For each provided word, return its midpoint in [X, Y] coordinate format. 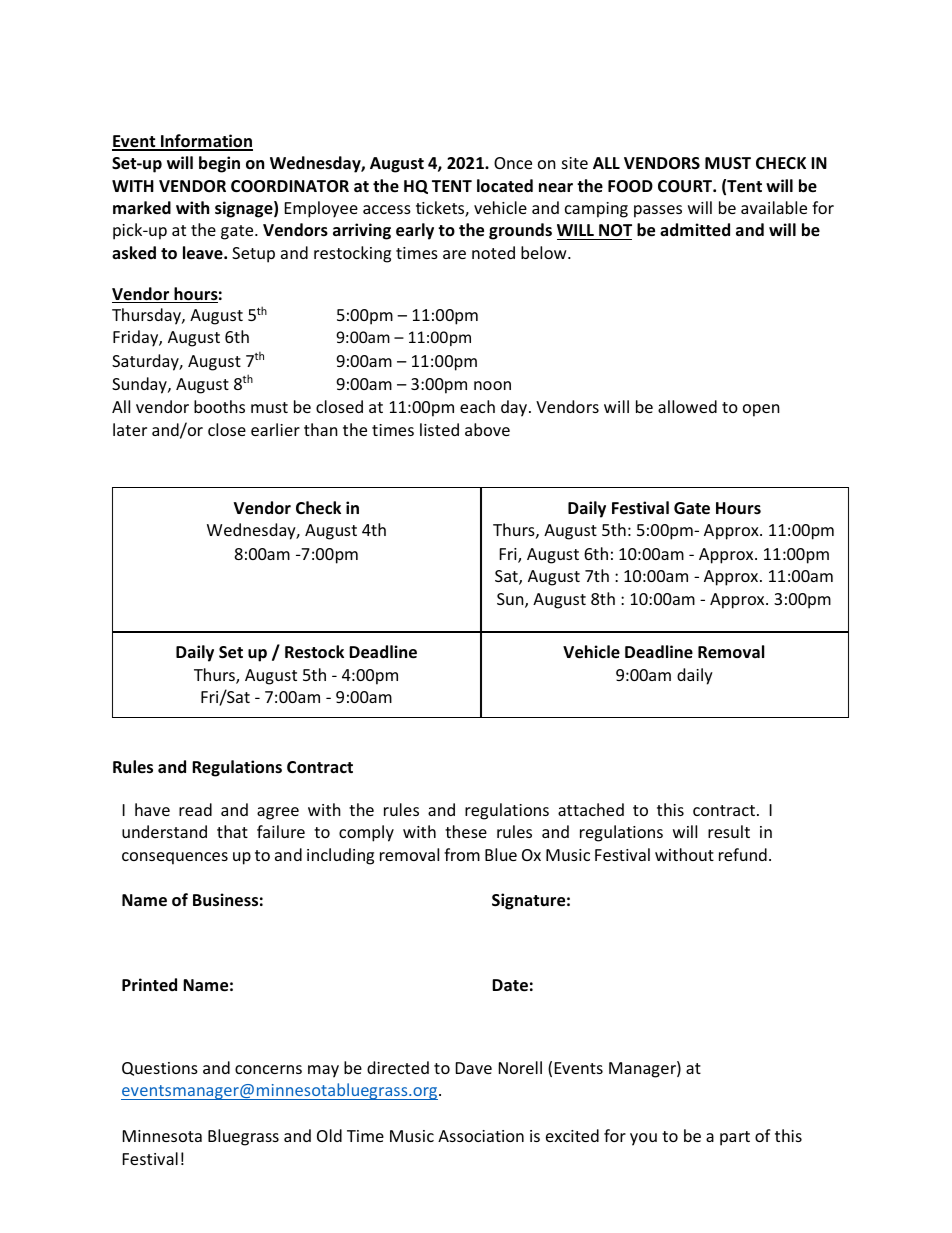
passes [658, 211]
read [195, 809]
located [505, 186]
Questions [160, 1069]
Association [481, 1136]
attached [591, 809]
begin [219, 164]
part [735, 1138]
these [466, 831]
